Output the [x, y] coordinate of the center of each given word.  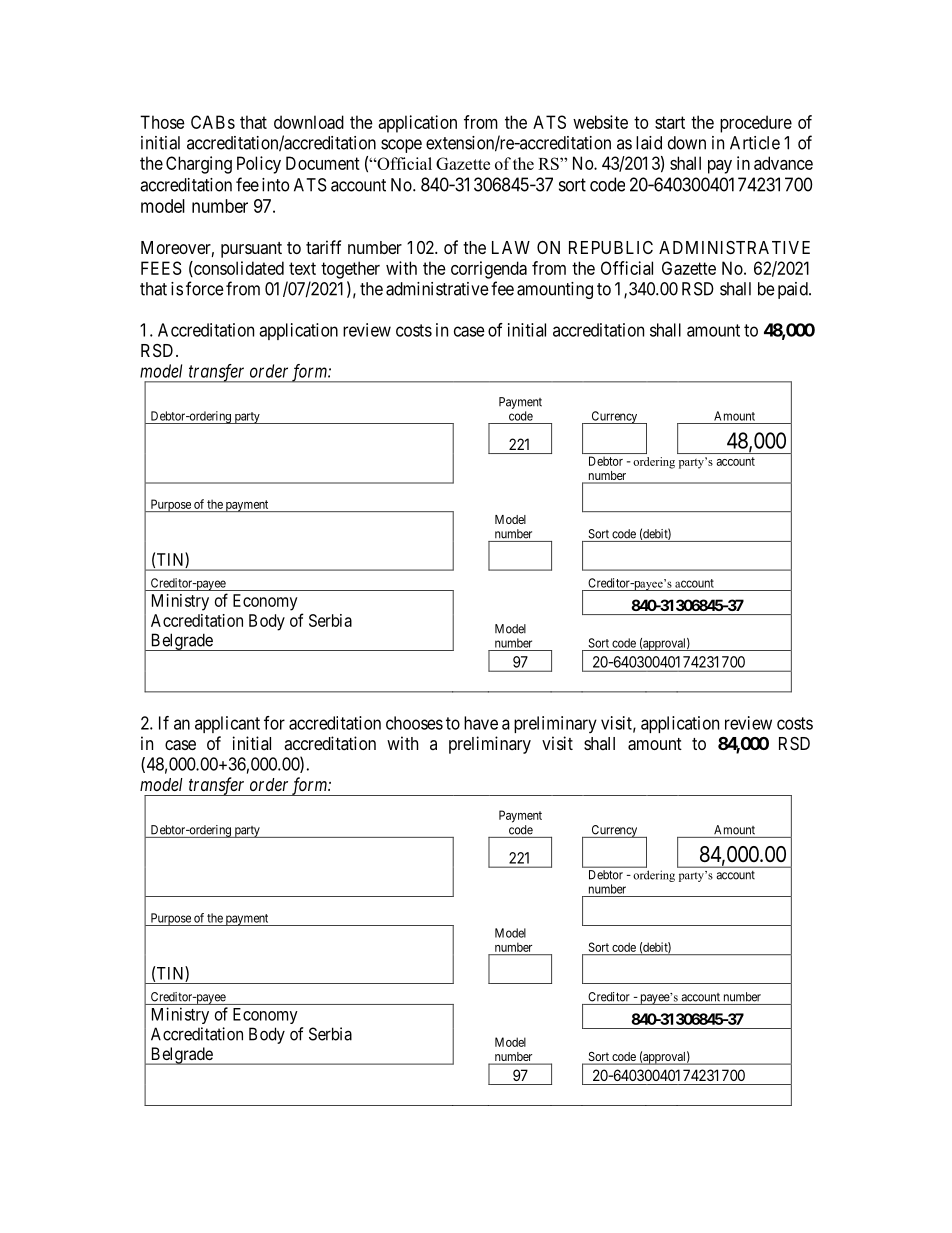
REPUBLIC [611, 247]
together [350, 270]
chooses [414, 723]
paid [794, 290]
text [302, 268]
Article [755, 143]
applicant [227, 724]
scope [401, 146]
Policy [259, 165]
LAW [511, 247]
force [205, 288]
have [481, 723]
